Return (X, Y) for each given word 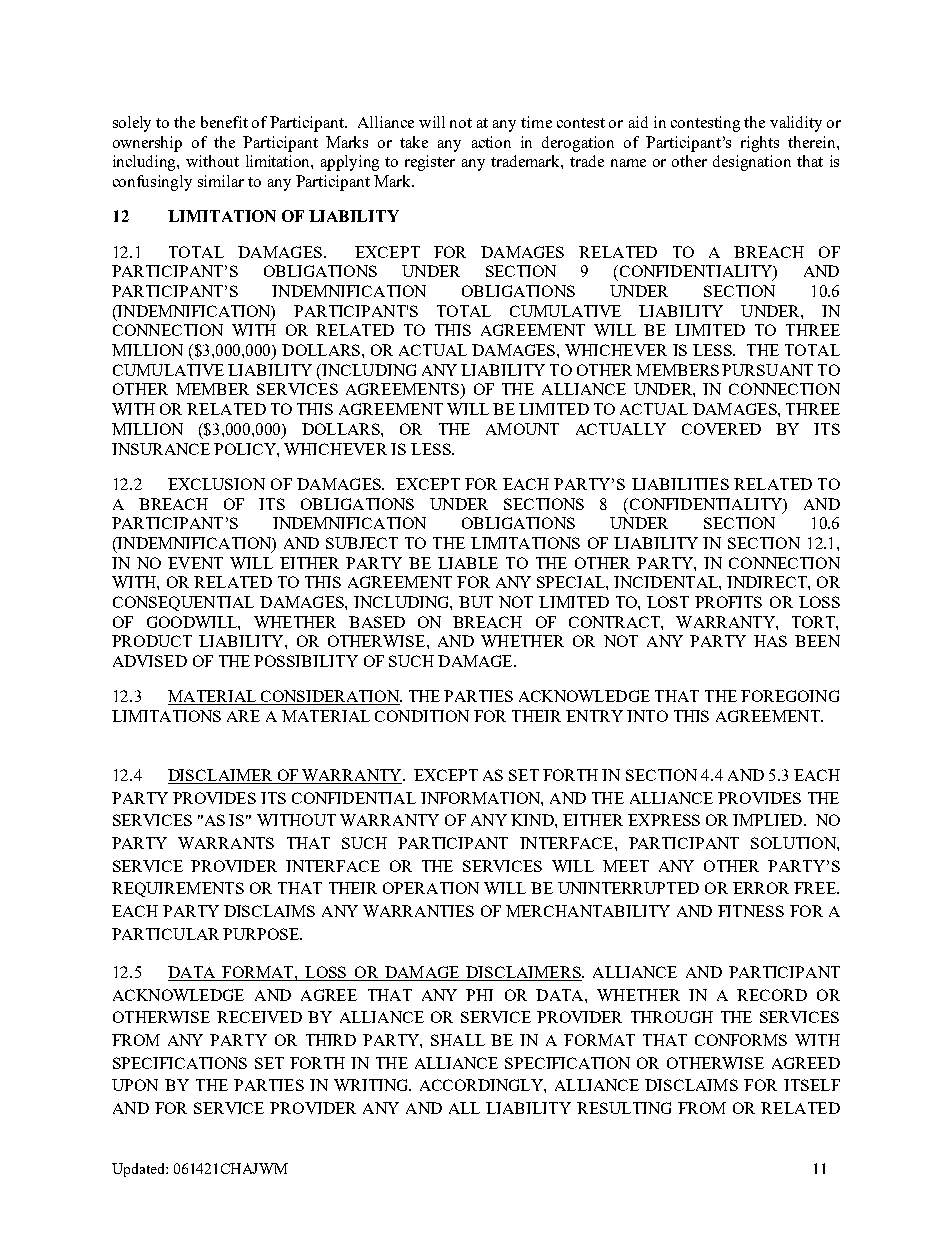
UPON (135, 1085)
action (491, 142)
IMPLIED (767, 820)
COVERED (721, 429)
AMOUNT (522, 429)
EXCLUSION (216, 484)
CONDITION (422, 716)
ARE (243, 716)
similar (221, 181)
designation (752, 163)
